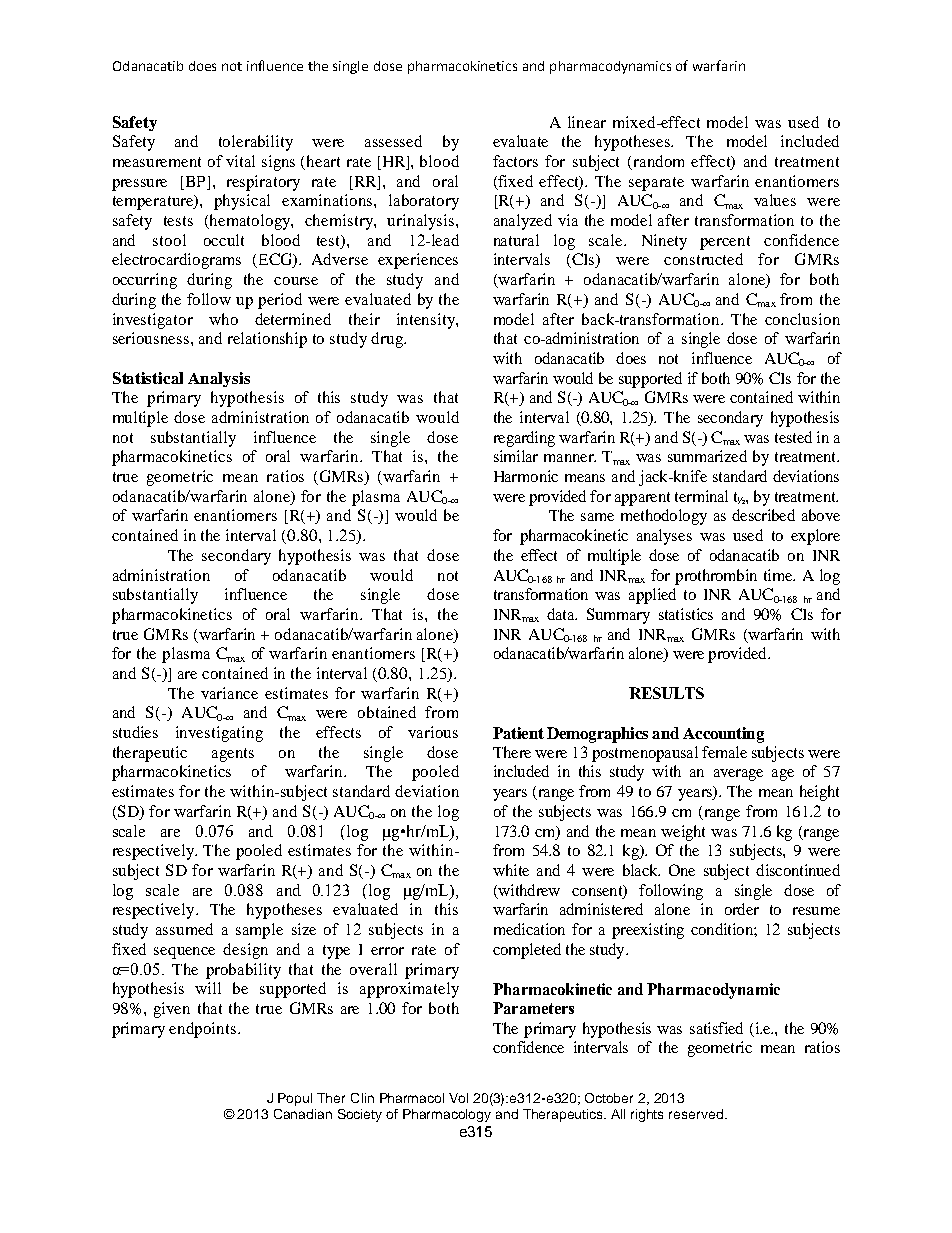 This document has height=1233, width=952. Describe the element at coordinates (233, 755) in the document. I see `agents` at that location.
